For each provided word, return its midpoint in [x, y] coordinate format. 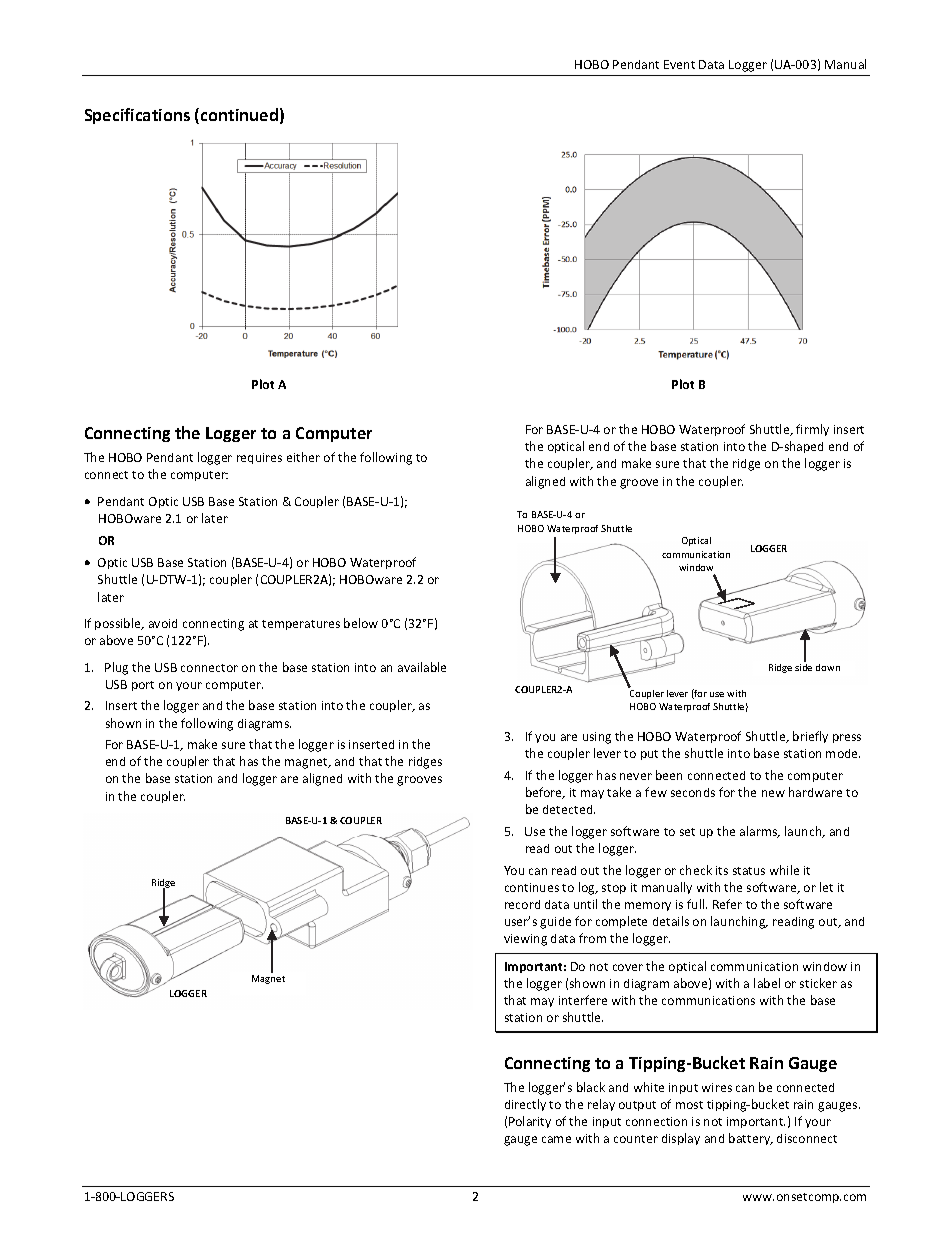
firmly [812, 430]
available [422, 667]
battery [751, 1139]
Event [679, 64]
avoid [163, 623]
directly [525, 1105]
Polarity [530, 1122]
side [803, 667]
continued [239, 114]
